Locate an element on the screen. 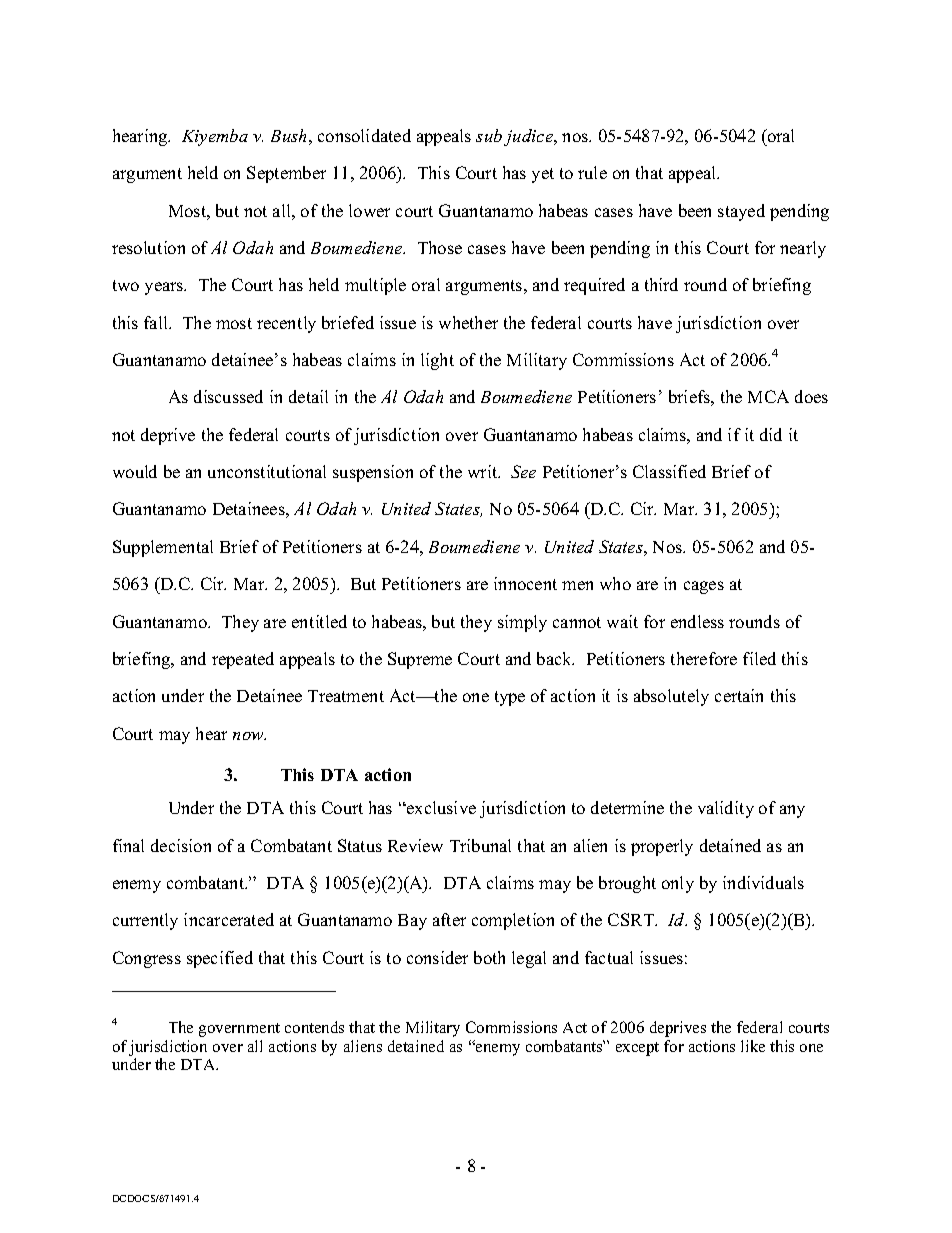  now is located at coordinates (249, 736).
